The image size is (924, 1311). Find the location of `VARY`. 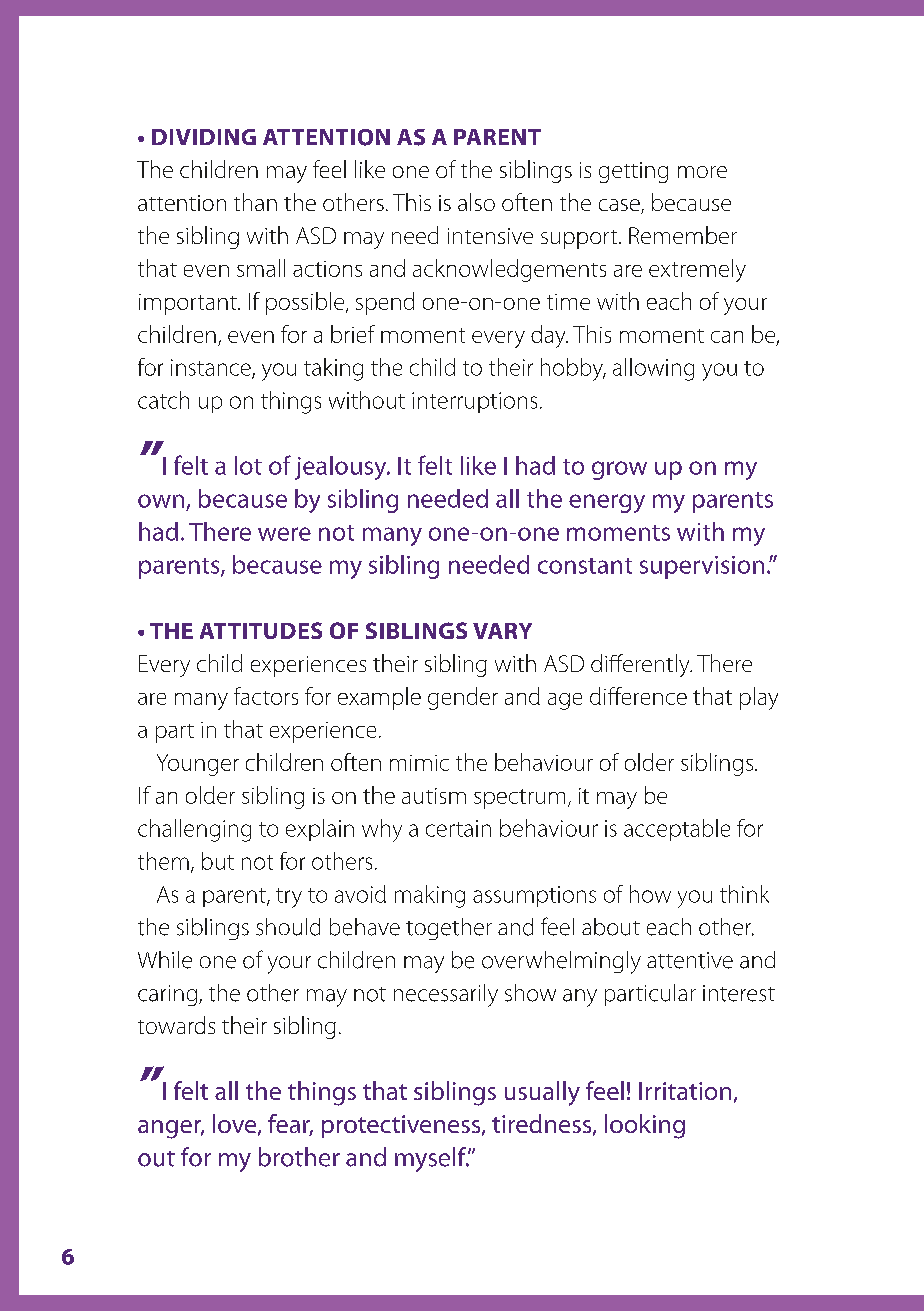

VARY is located at coordinates (502, 631).
